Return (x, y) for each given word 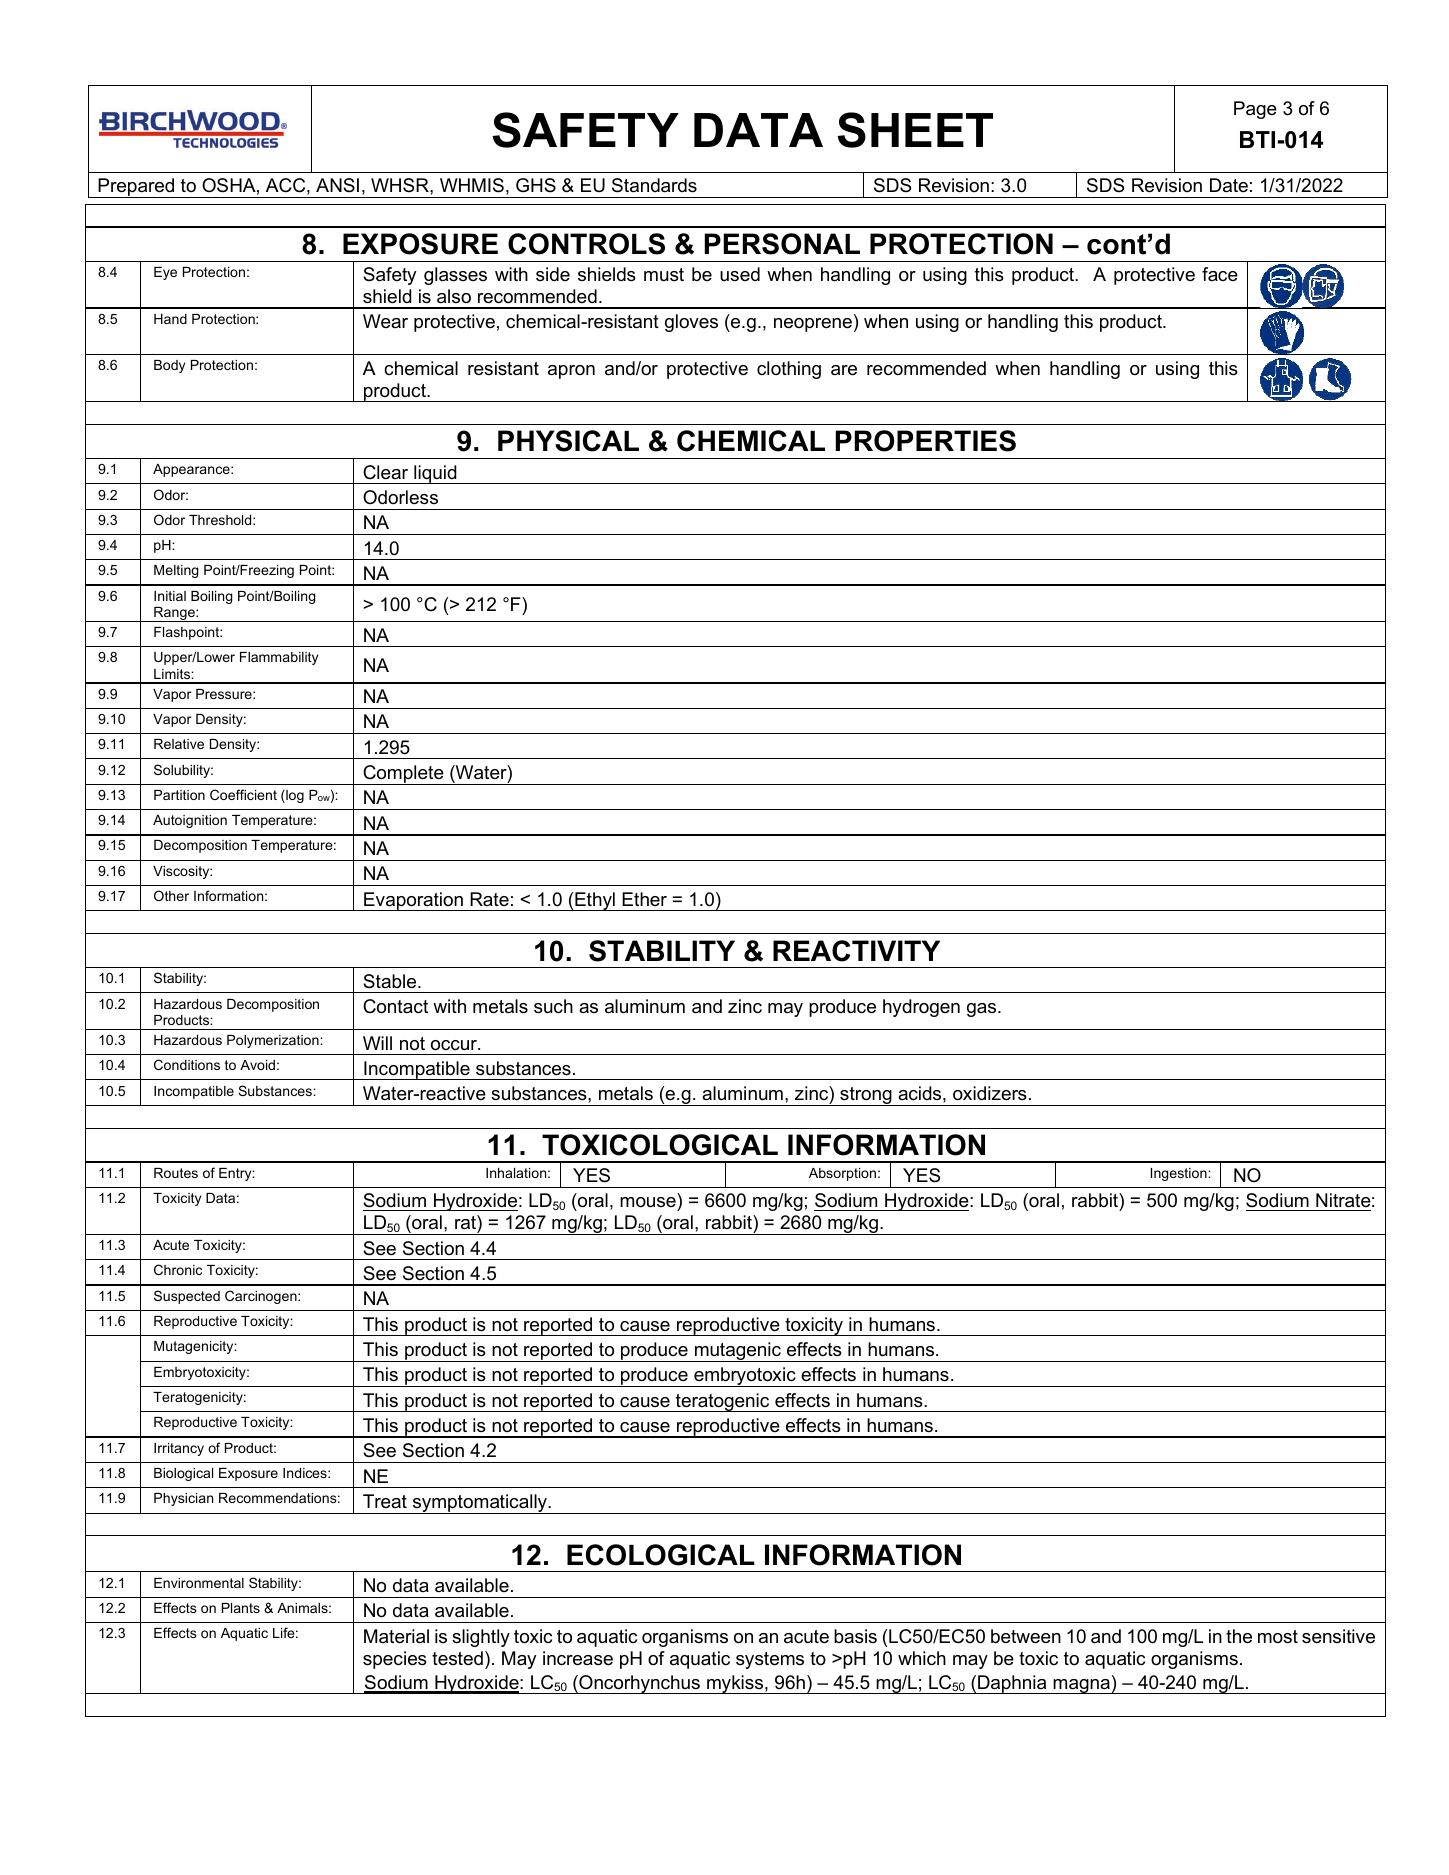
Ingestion (1180, 1174)
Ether (644, 899)
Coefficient (243, 794)
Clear (385, 472)
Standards (654, 185)
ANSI (337, 185)
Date (1229, 185)
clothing (789, 370)
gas (983, 1010)
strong (866, 1096)
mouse (649, 1204)
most (1278, 1637)
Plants (241, 1608)
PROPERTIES (926, 441)
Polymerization (274, 1041)
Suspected (187, 1297)
